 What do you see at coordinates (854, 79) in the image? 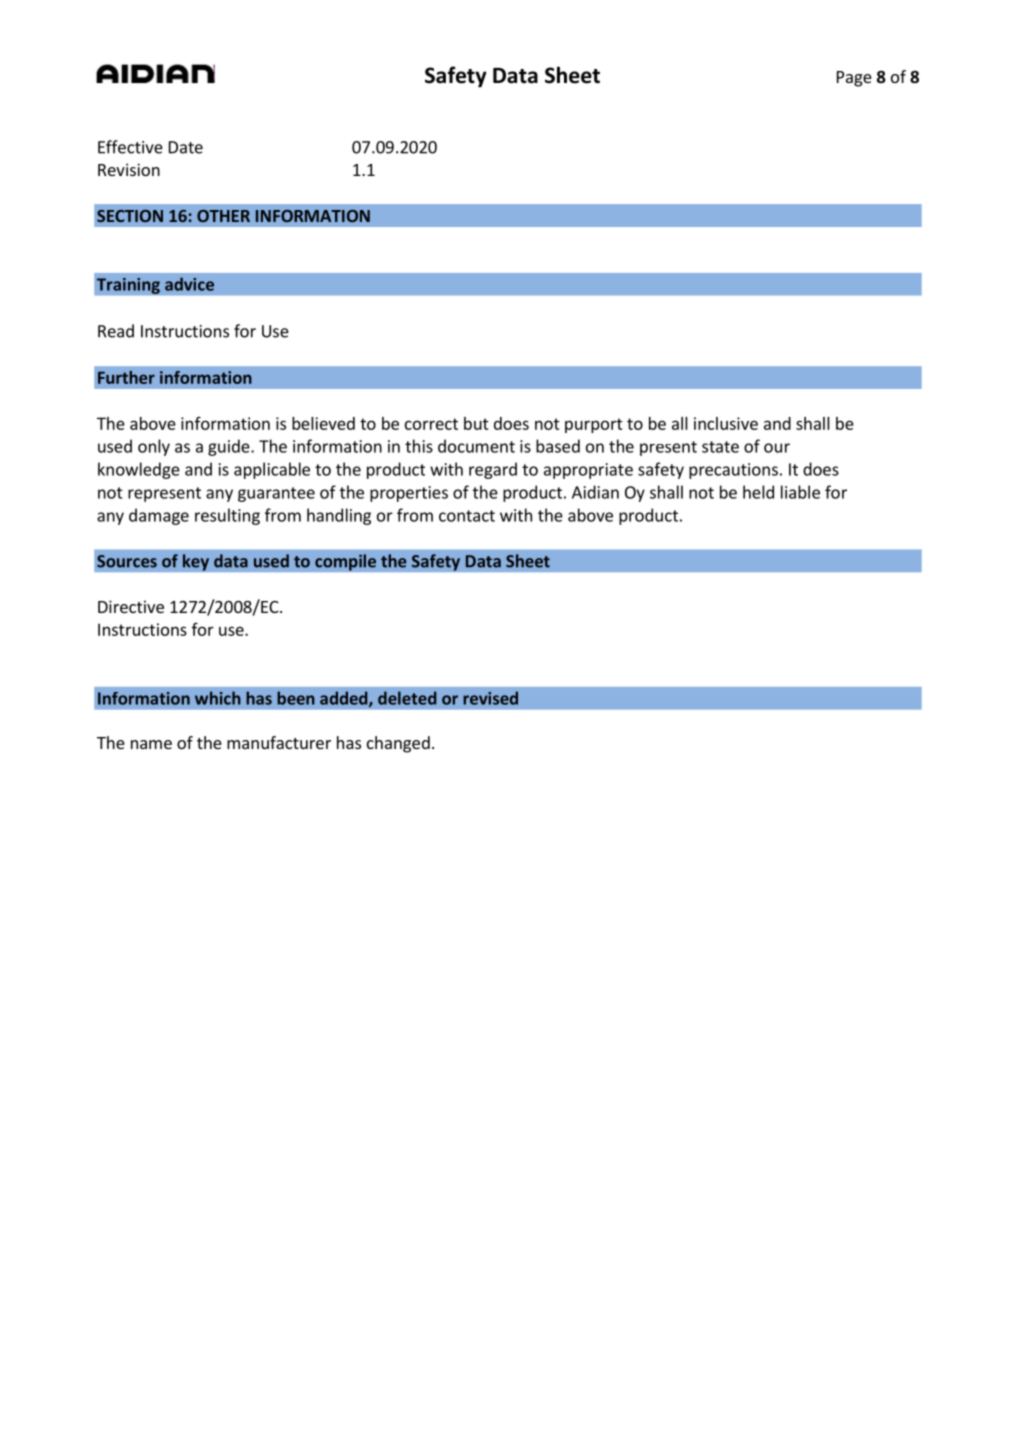
I see `Page` at bounding box center [854, 79].
